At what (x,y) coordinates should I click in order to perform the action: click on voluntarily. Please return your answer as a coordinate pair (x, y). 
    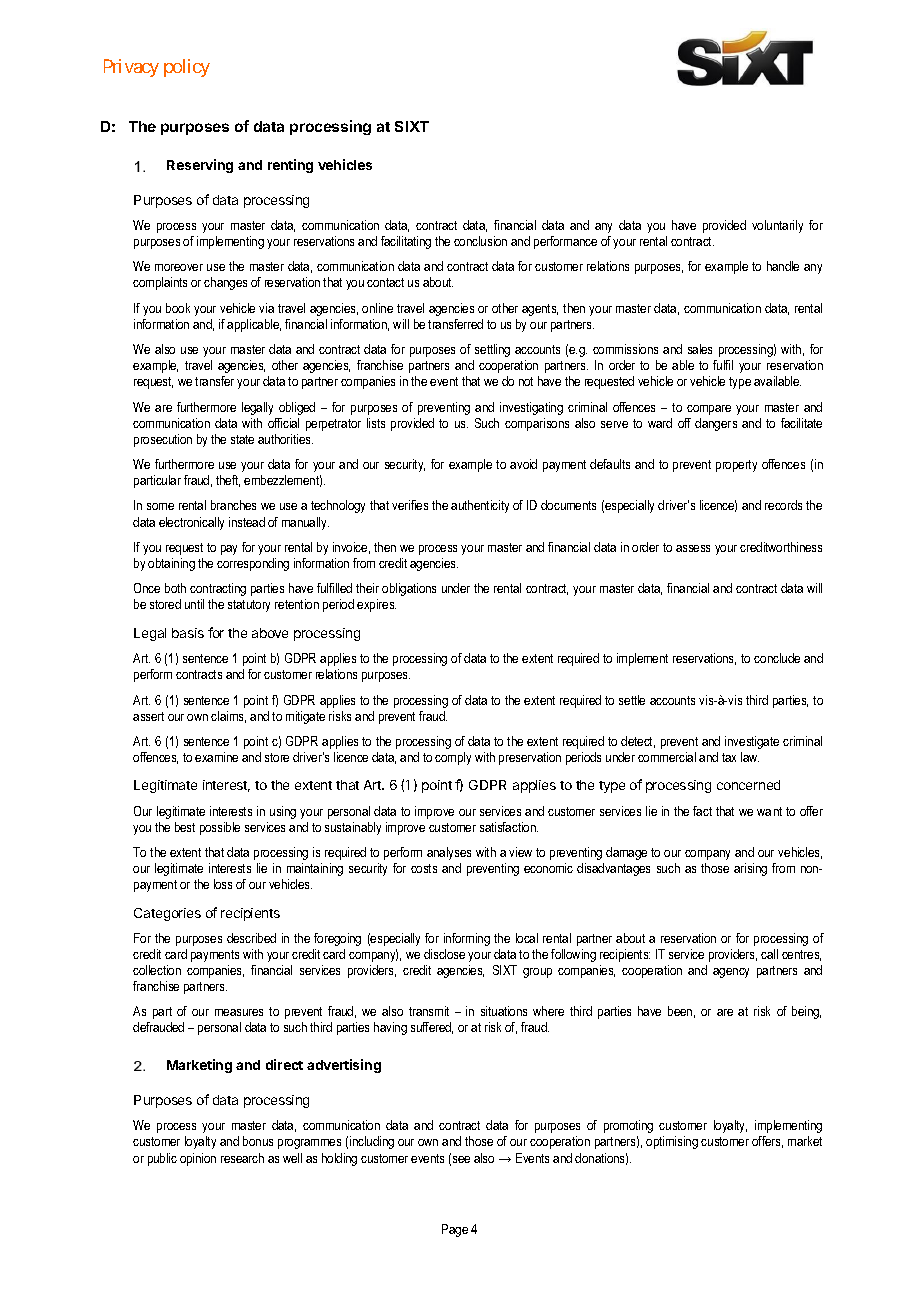
    Looking at the image, I should click on (777, 226).
